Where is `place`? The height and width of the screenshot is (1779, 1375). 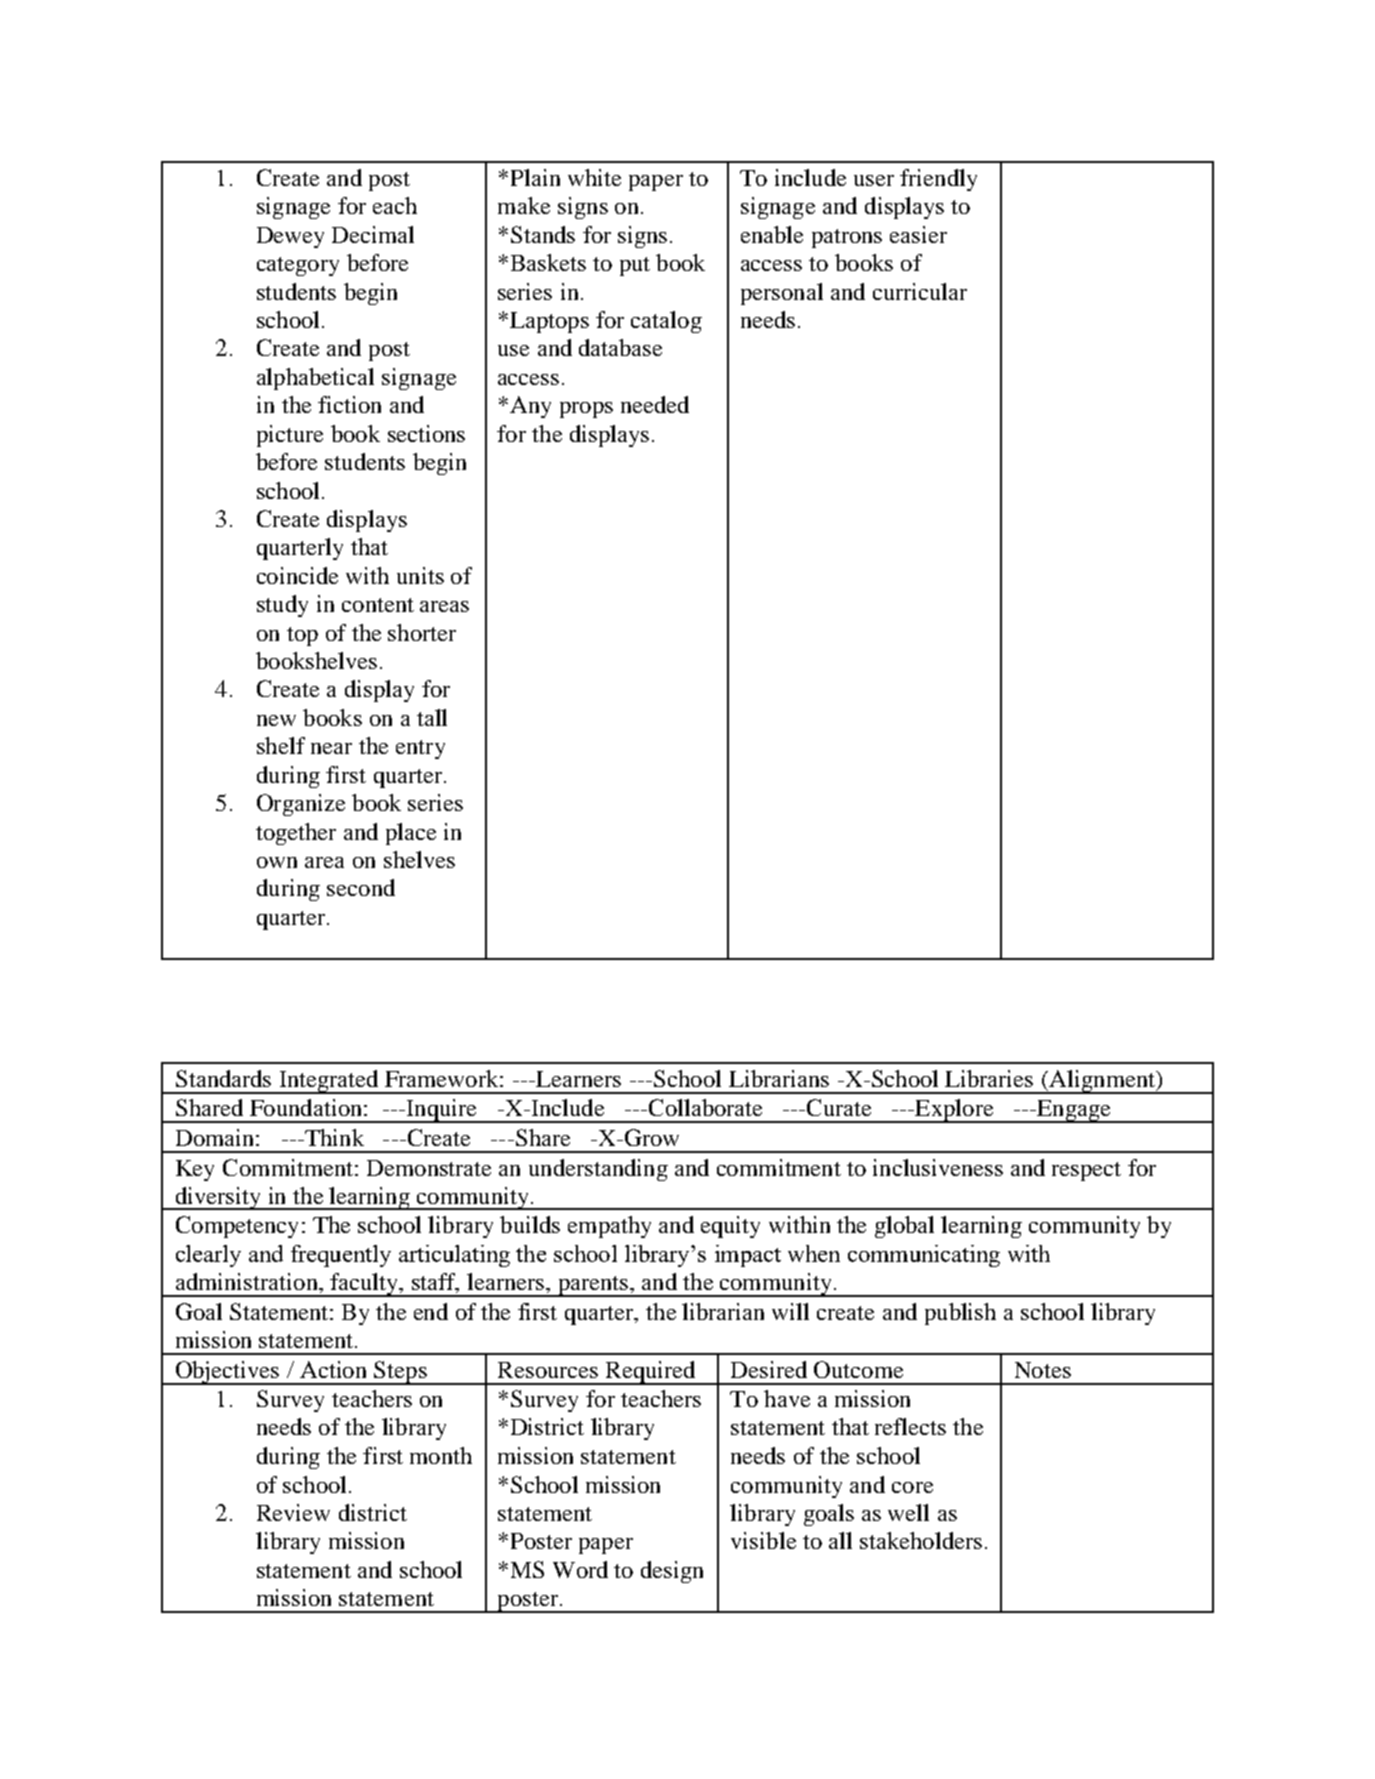 place is located at coordinates (411, 834).
